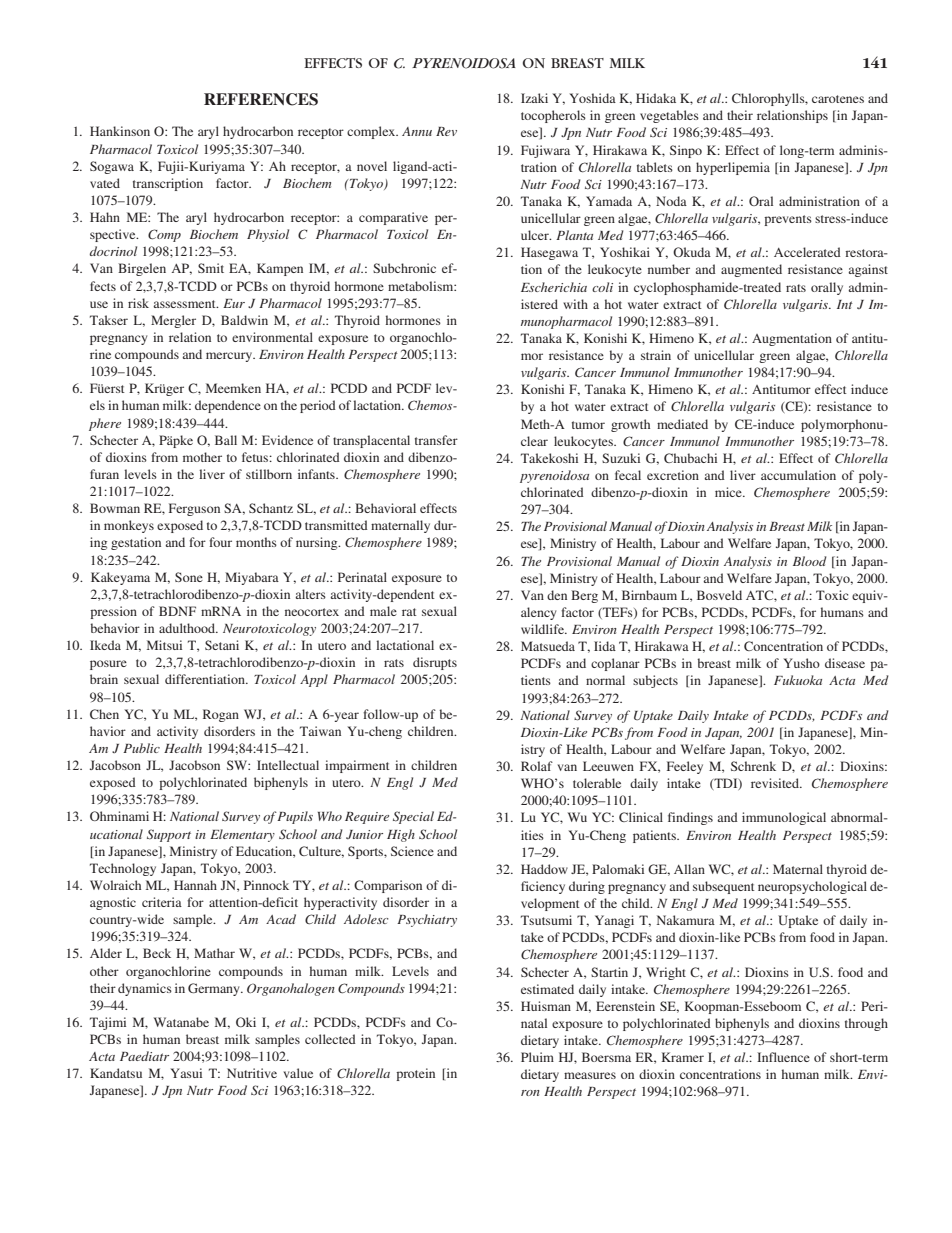  Describe the element at coordinates (838, 99) in the image. I see `carotenes` at that location.
